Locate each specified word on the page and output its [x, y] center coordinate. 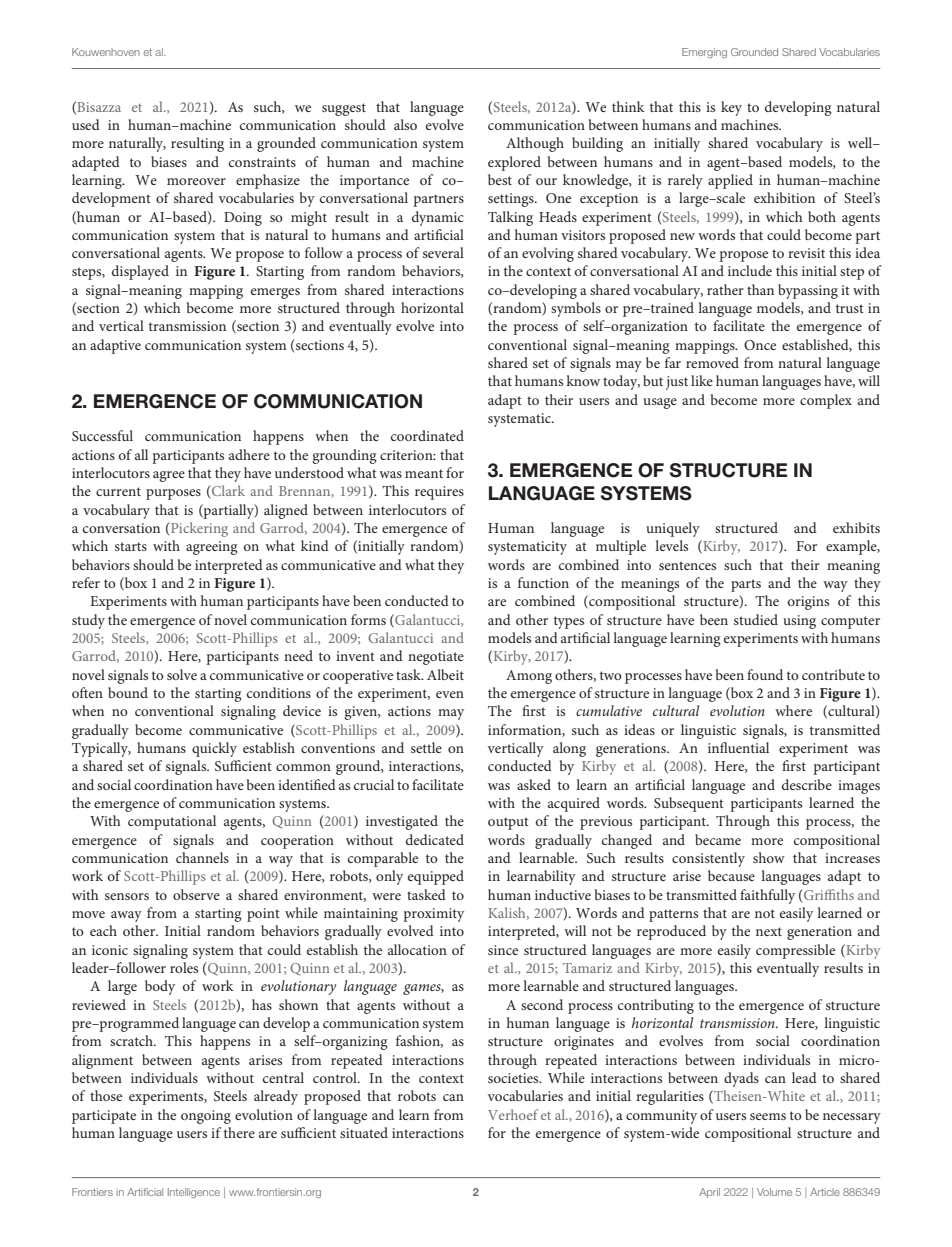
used [86, 124]
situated [364, 1132]
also [405, 124]
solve [182, 674]
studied [756, 619]
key [731, 108]
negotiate [436, 658]
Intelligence [194, 1193]
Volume [774, 1192]
